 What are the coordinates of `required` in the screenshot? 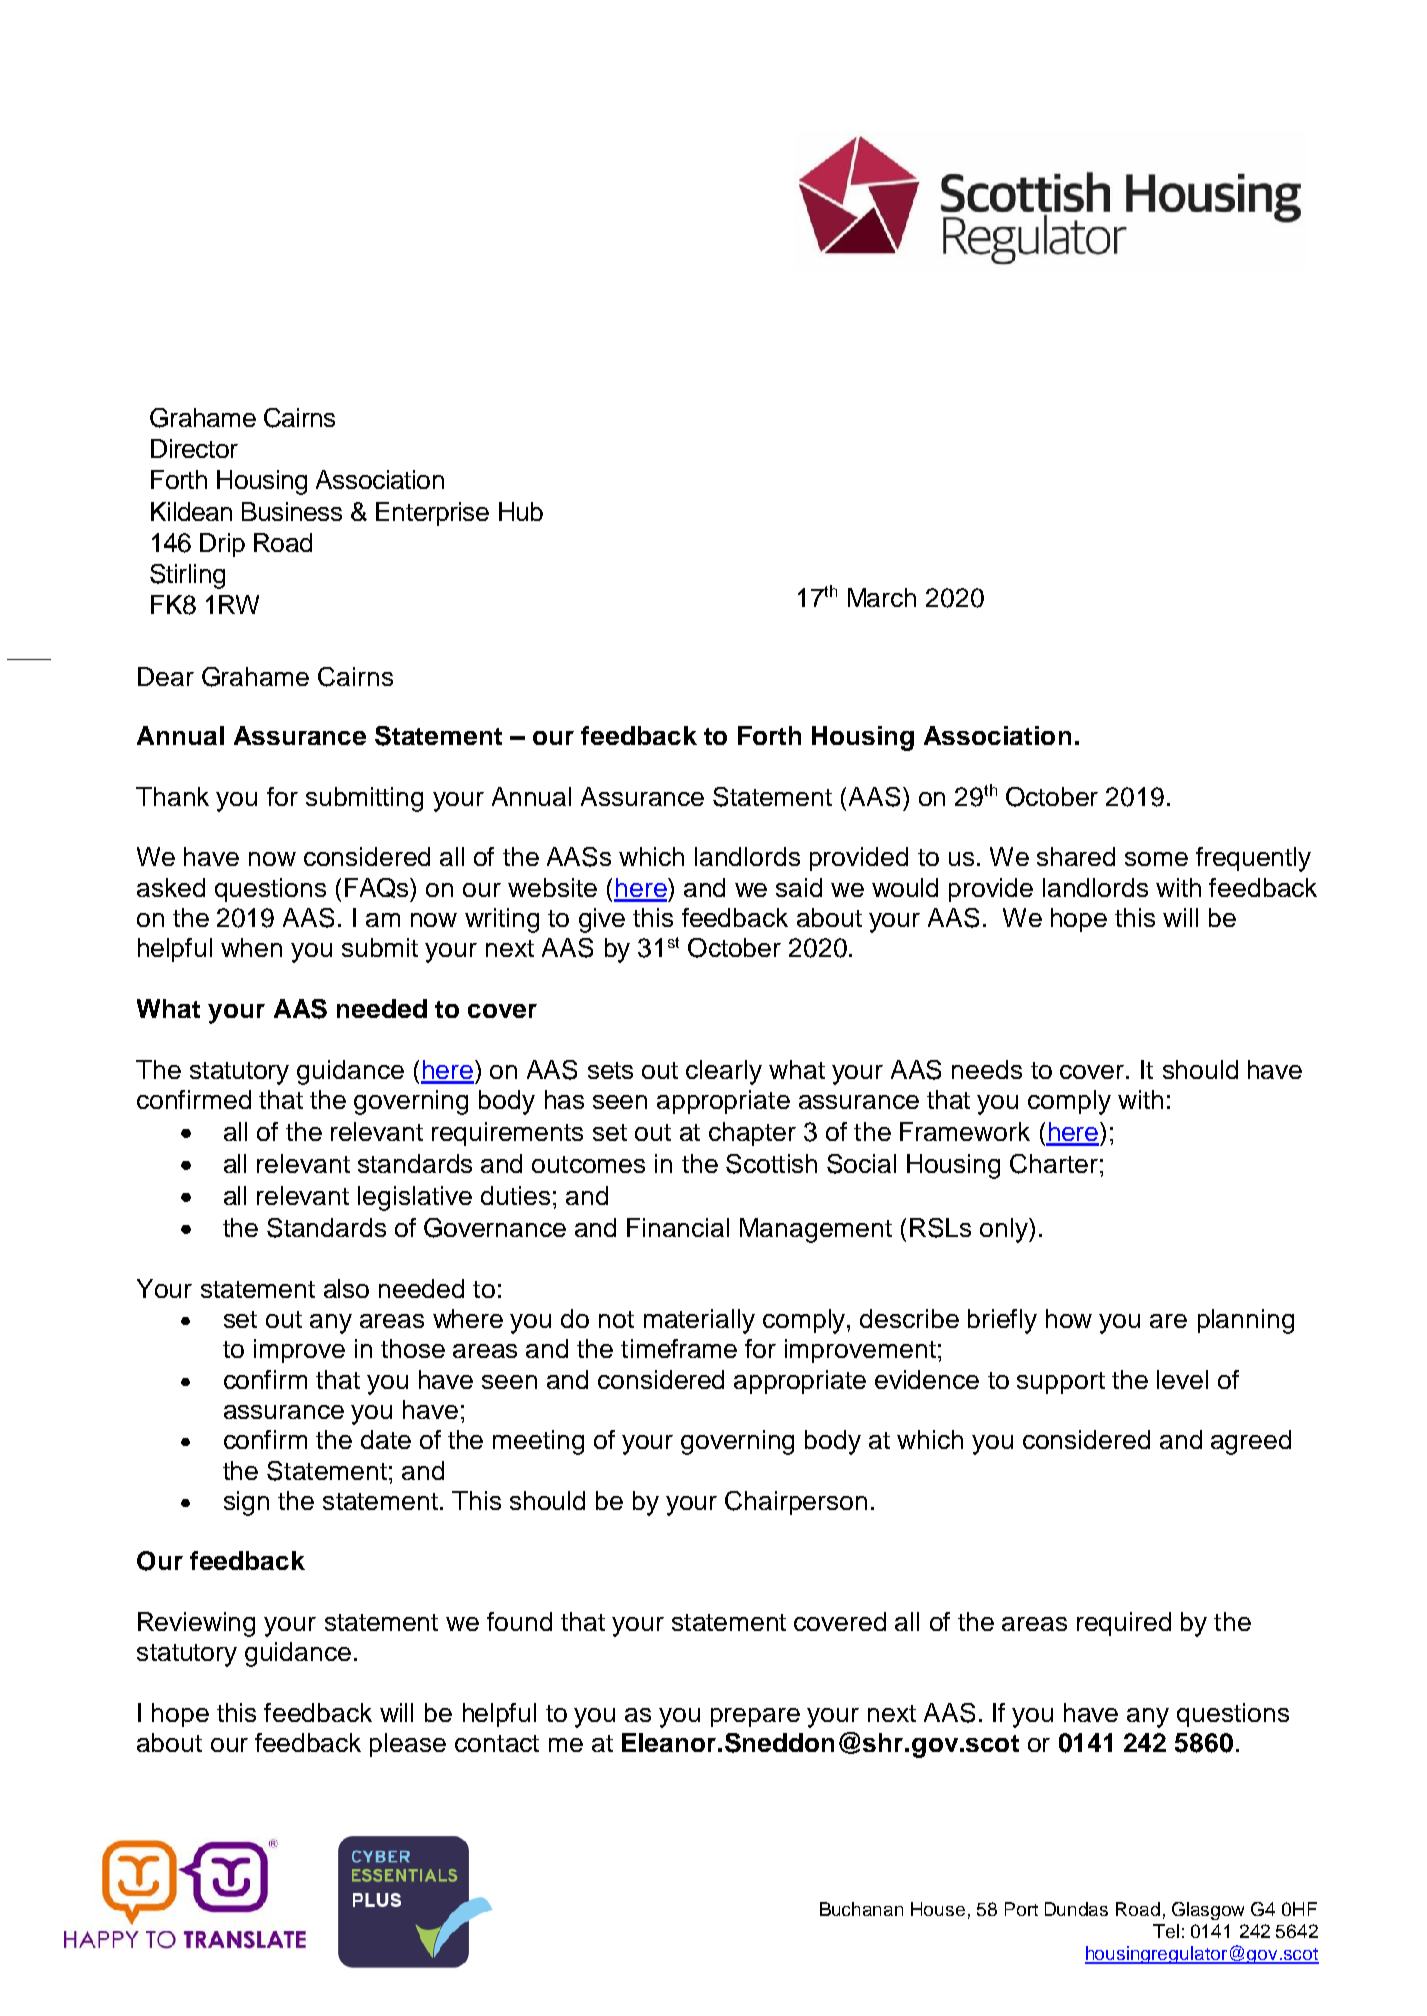 It's located at (1124, 1624).
